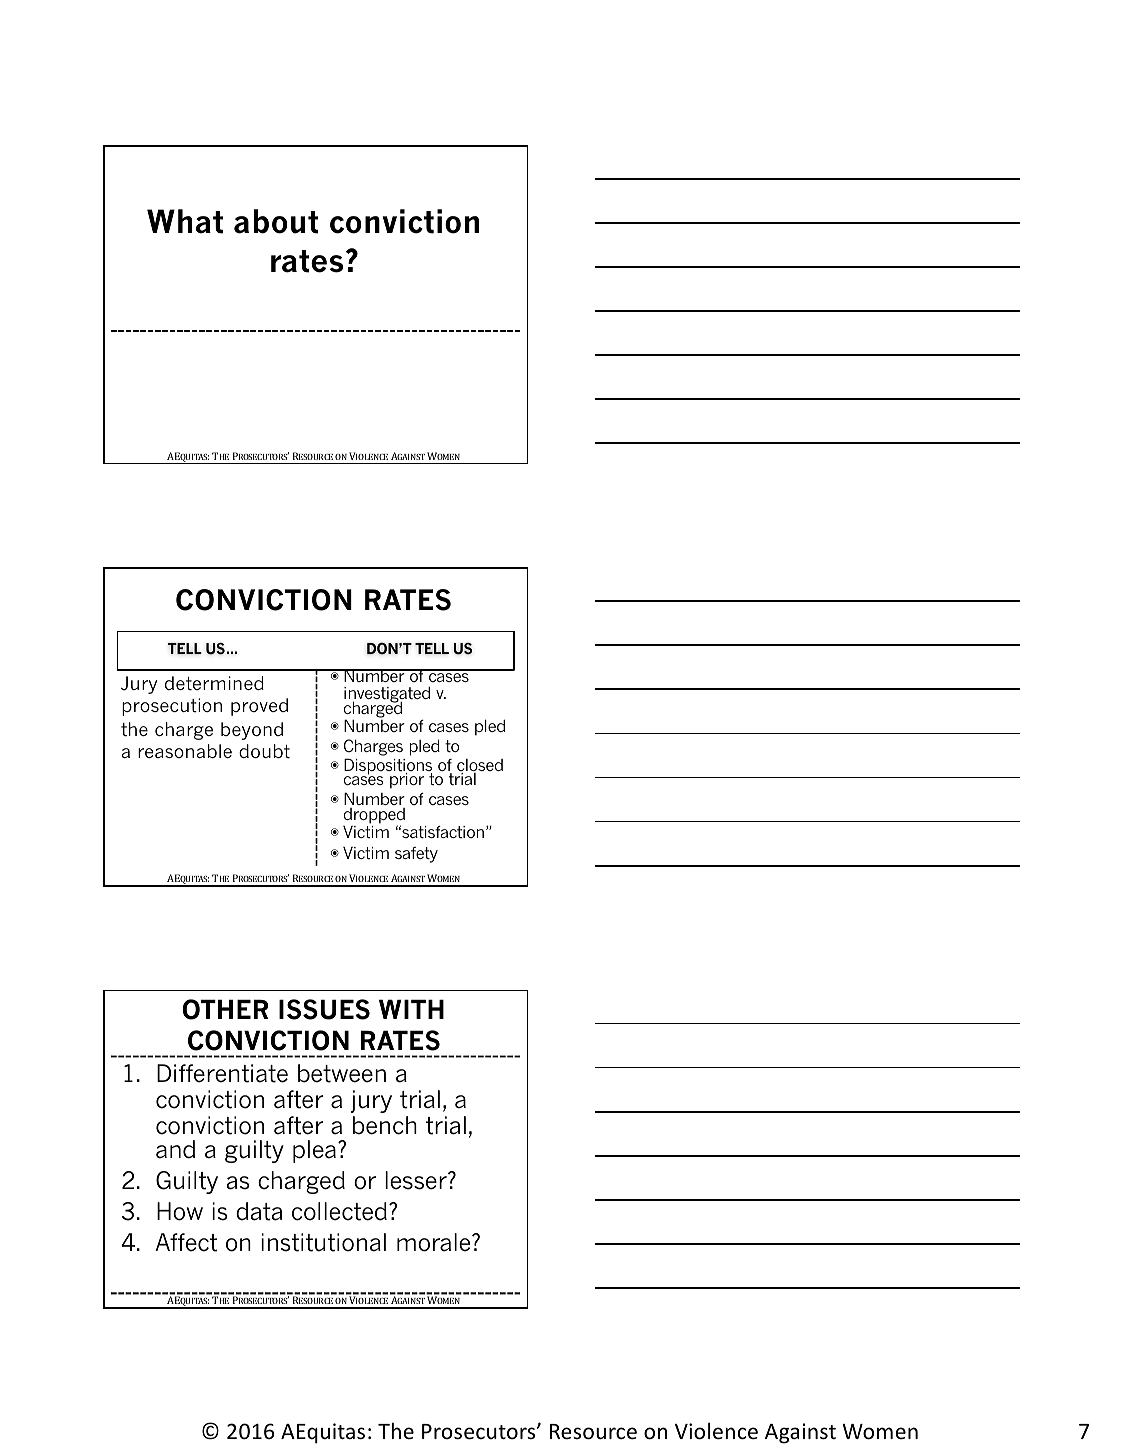 The width and height of the screenshot is (1123, 1454). What do you see at coordinates (374, 817) in the screenshot?
I see `dropped` at bounding box center [374, 817].
